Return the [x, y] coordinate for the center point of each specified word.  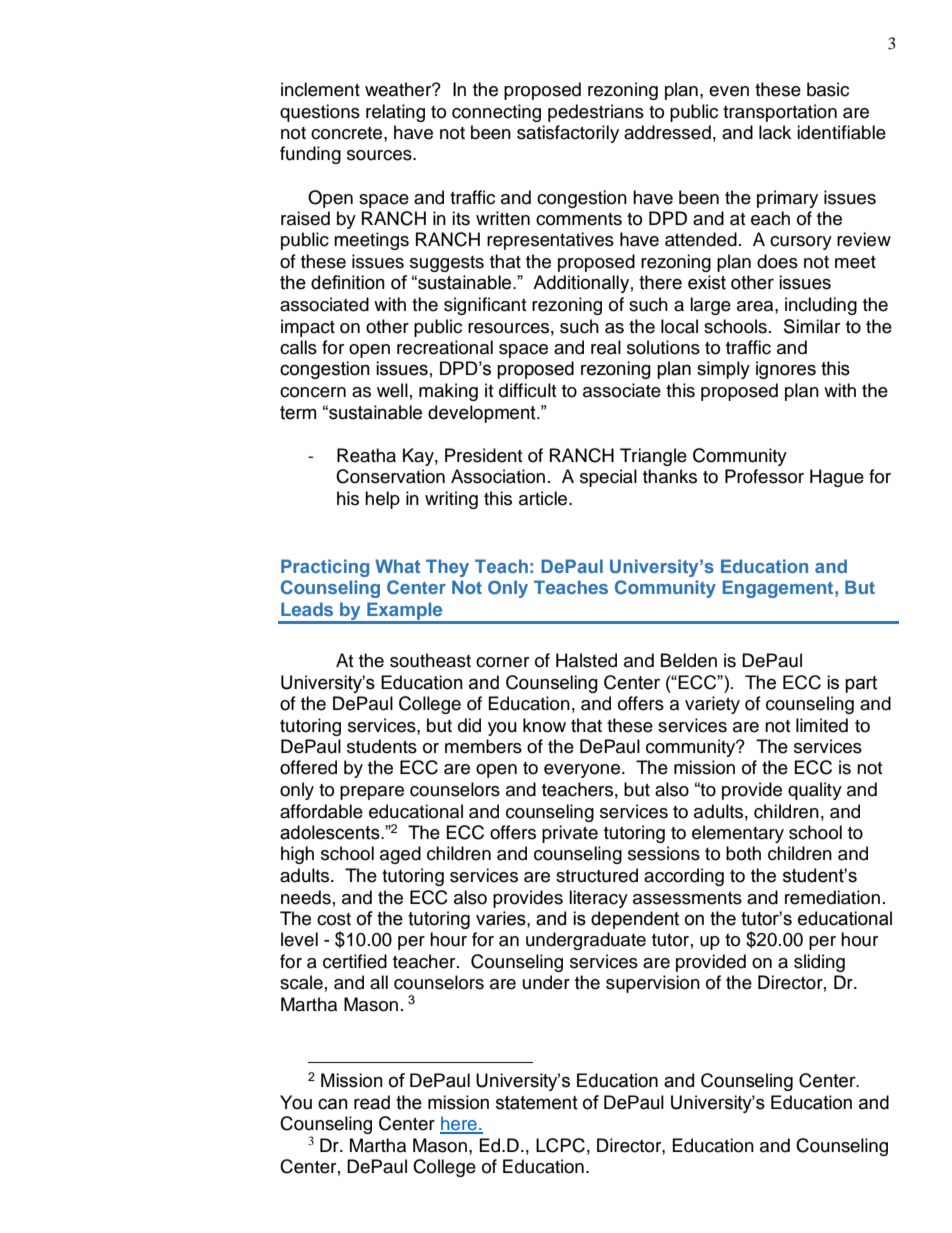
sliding [819, 963]
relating [395, 113]
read [372, 1102]
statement [537, 1103]
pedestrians [596, 113]
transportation [780, 113]
